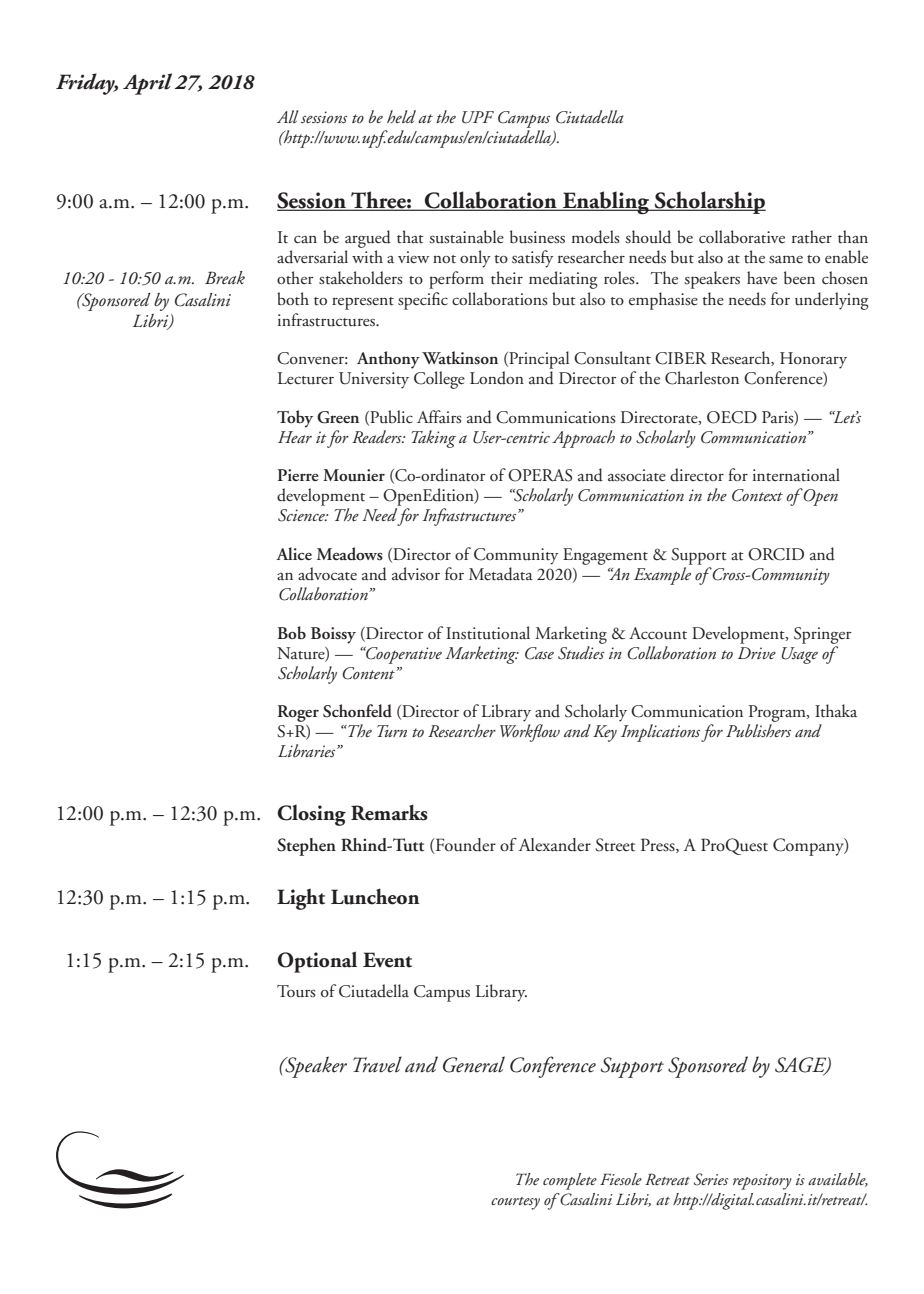 This screenshot has width=924, height=1294. What do you see at coordinates (401, 116) in the screenshot?
I see `held` at bounding box center [401, 116].
